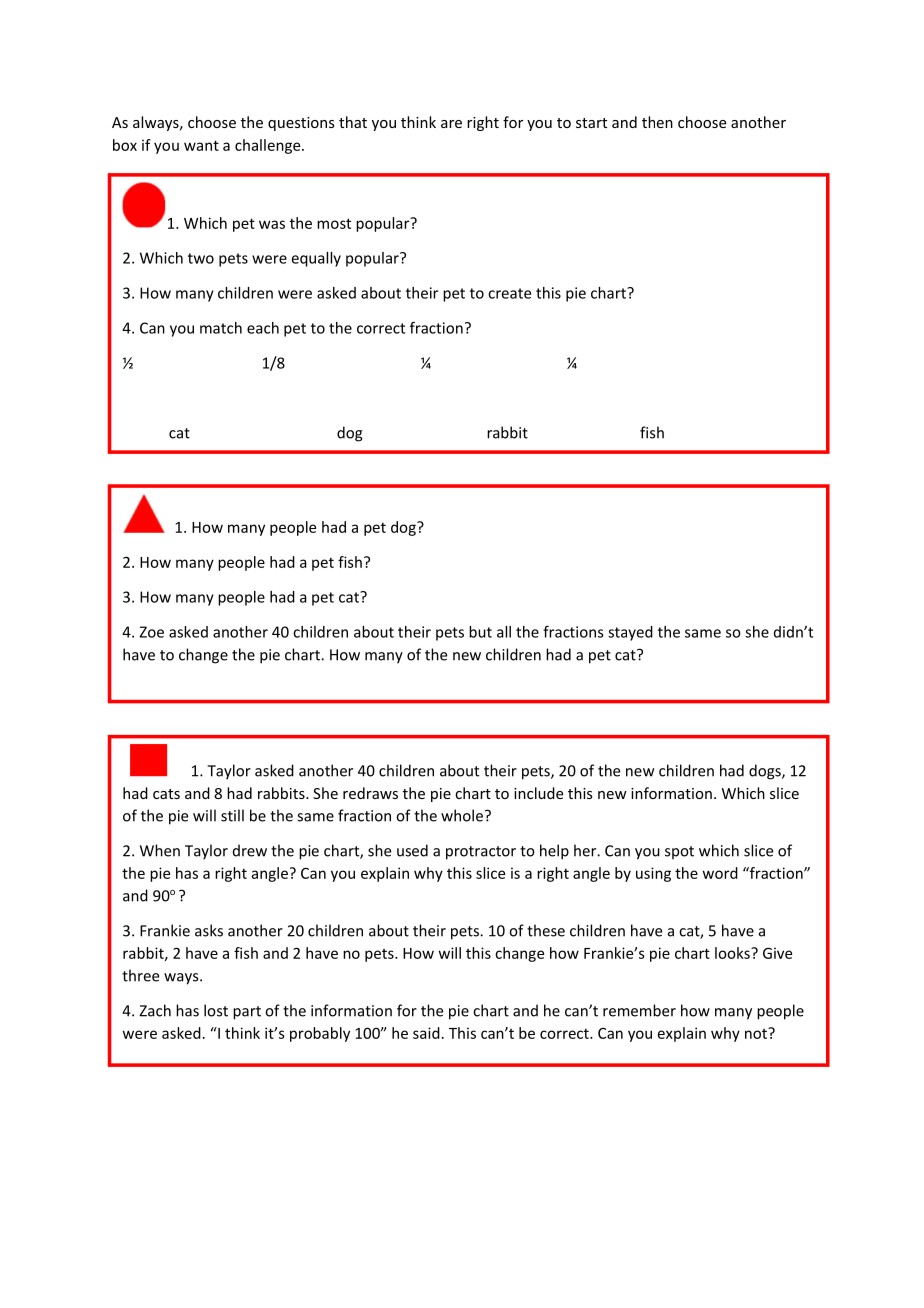 The width and height of the screenshot is (924, 1308). Describe the element at coordinates (766, 772) in the screenshot. I see `dogs` at that location.
